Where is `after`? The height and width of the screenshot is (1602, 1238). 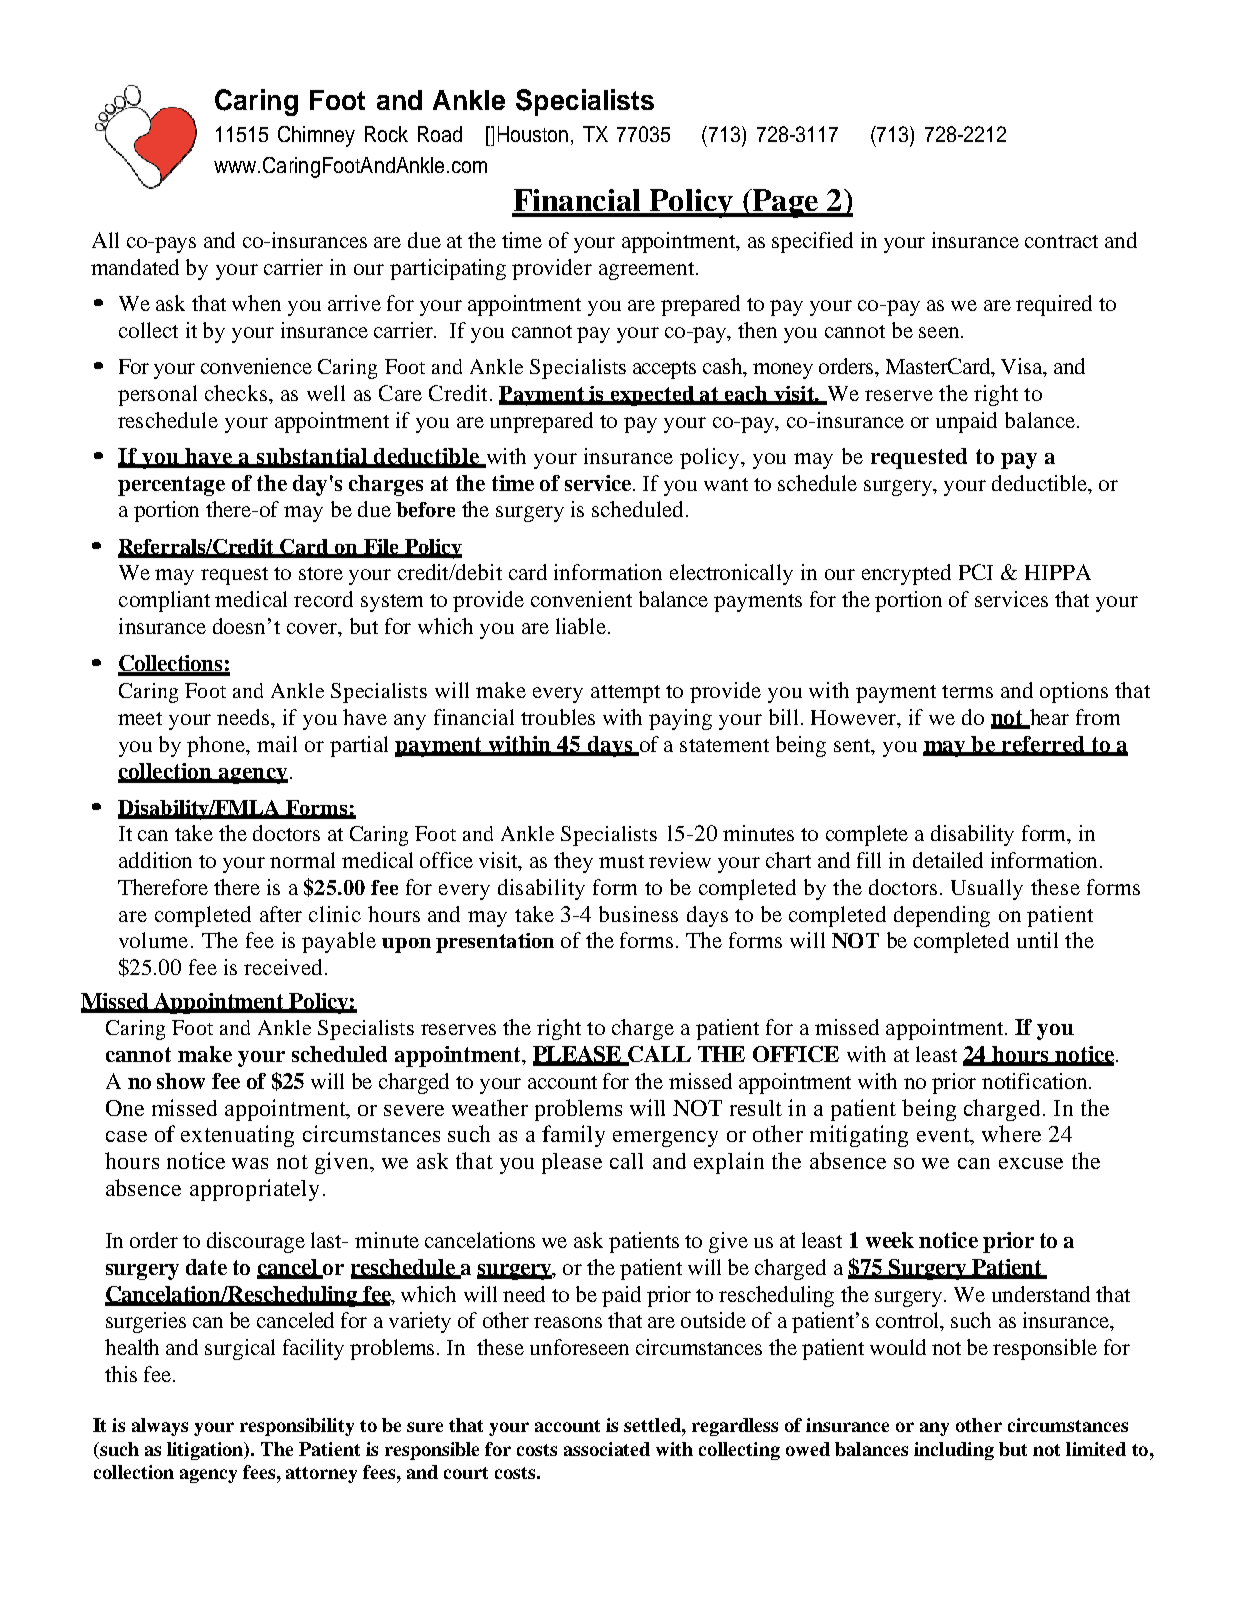
after is located at coordinates (281, 914).
